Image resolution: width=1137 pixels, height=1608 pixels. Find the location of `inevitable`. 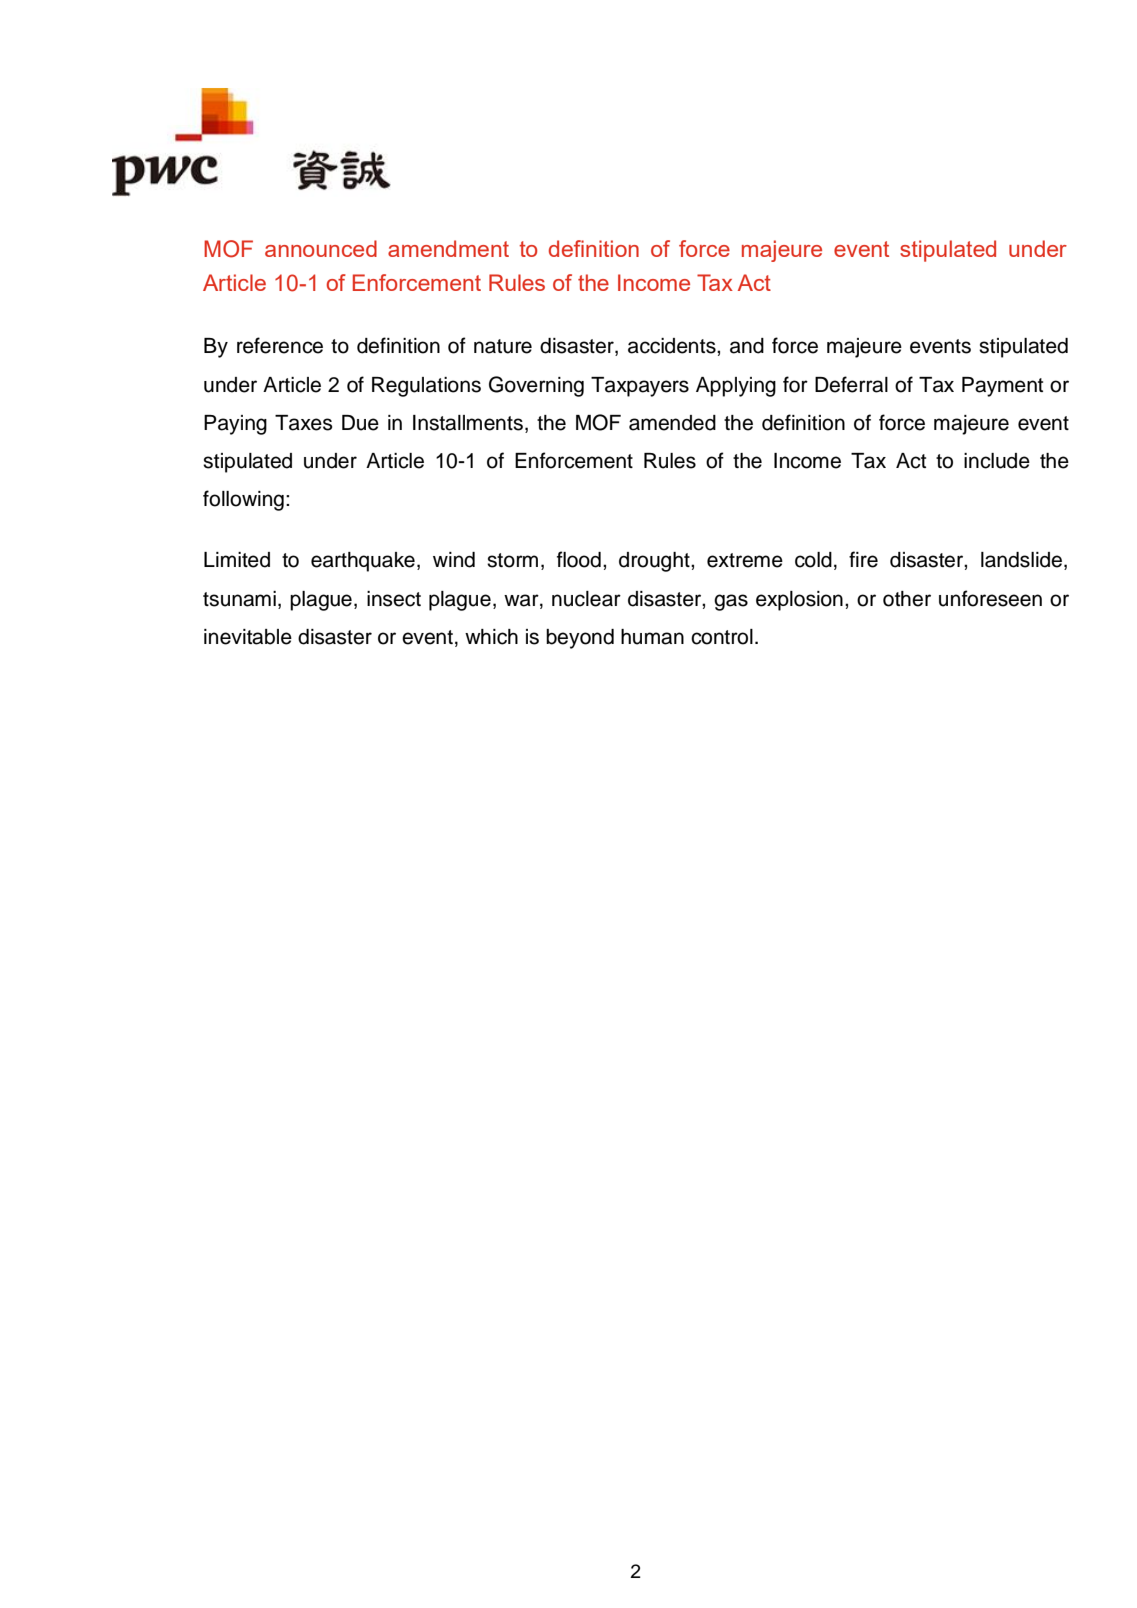

inevitable is located at coordinates (248, 637).
